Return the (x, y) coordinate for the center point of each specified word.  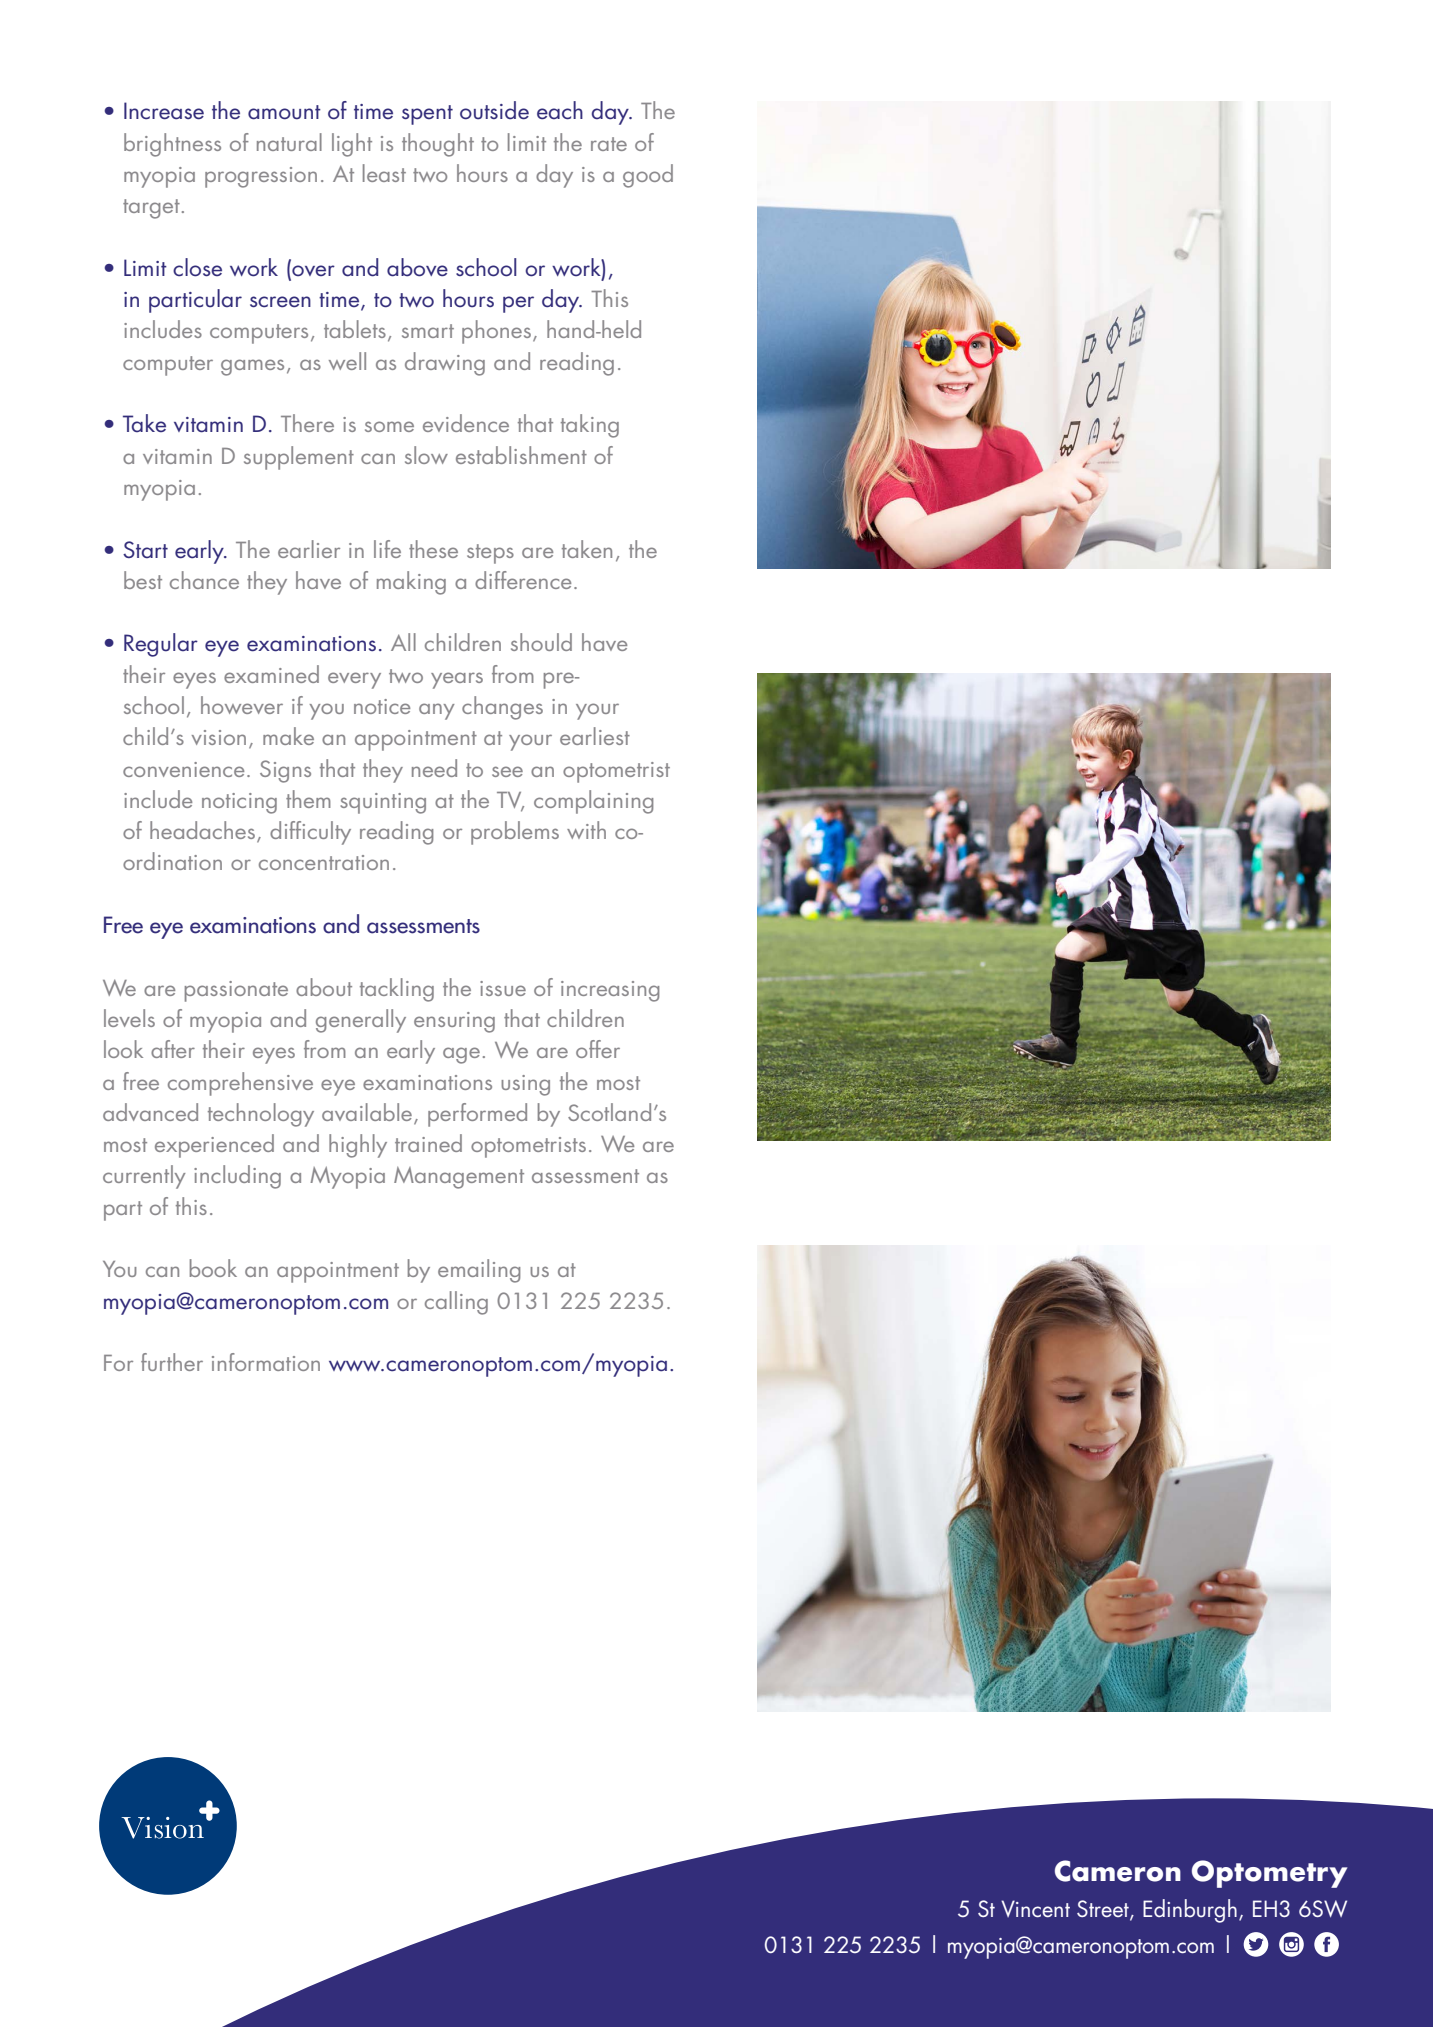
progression (261, 177)
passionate (236, 991)
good (648, 176)
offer (598, 1049)
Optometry (1269, 1874)
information (266, 1362)
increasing (610, 991)
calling (456, 1303)
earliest (595, 736)
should (541, 642)
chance (204, 580)
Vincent (1035, 1909)
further (172, 1362)
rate (609, 144)
